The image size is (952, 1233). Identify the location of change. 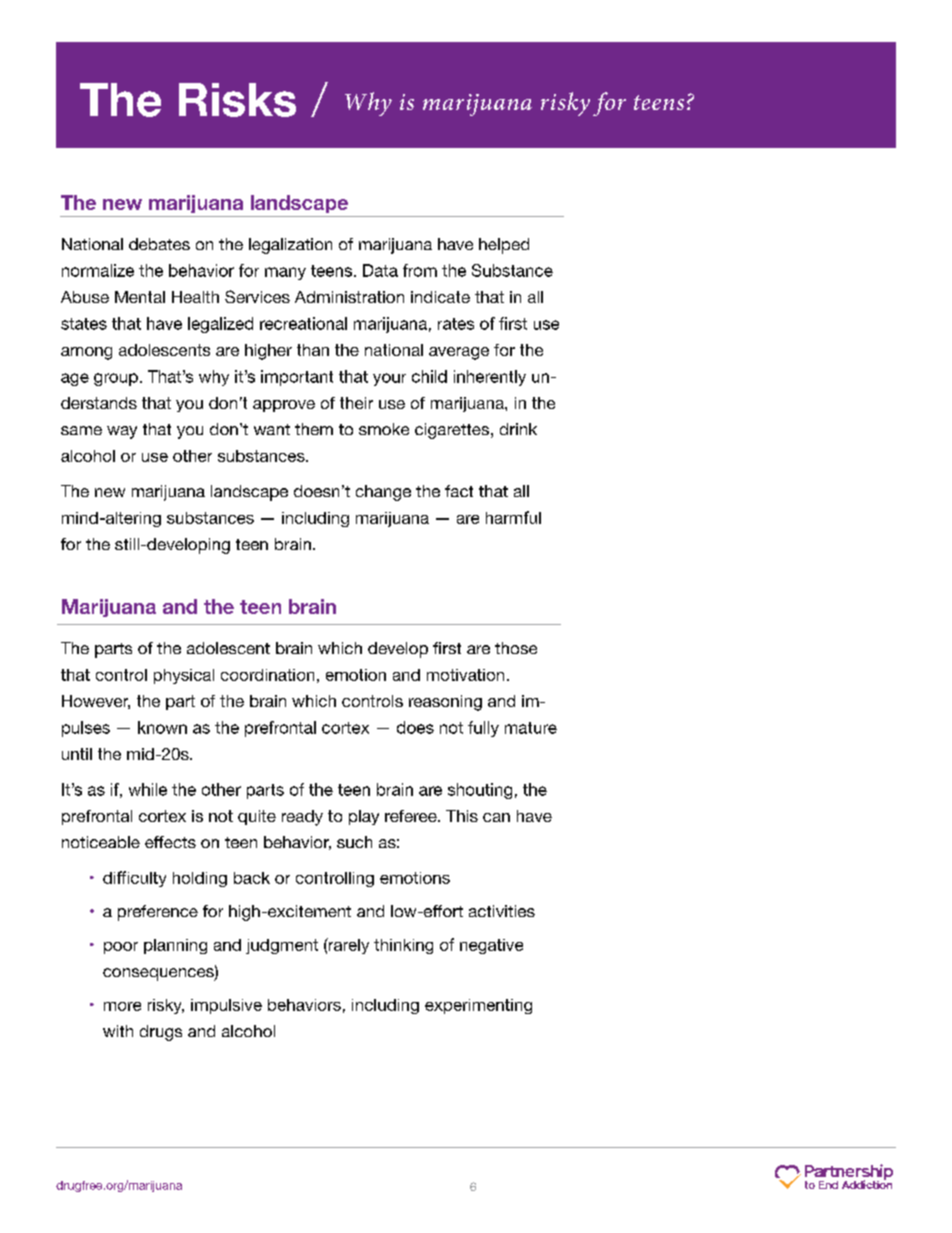
(383, 493).
